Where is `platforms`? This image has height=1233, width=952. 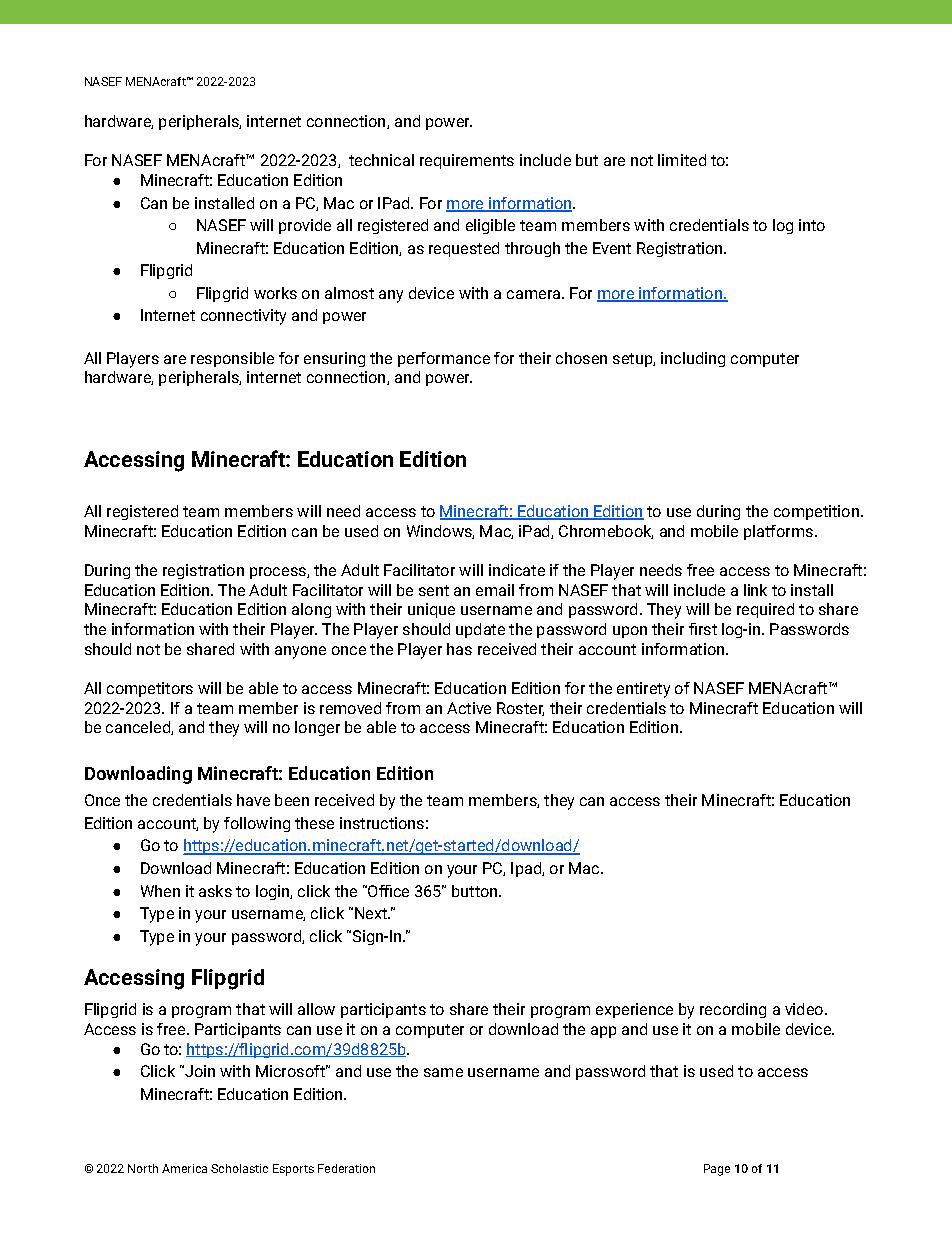 platforms is located at coordinates (780, 532).
